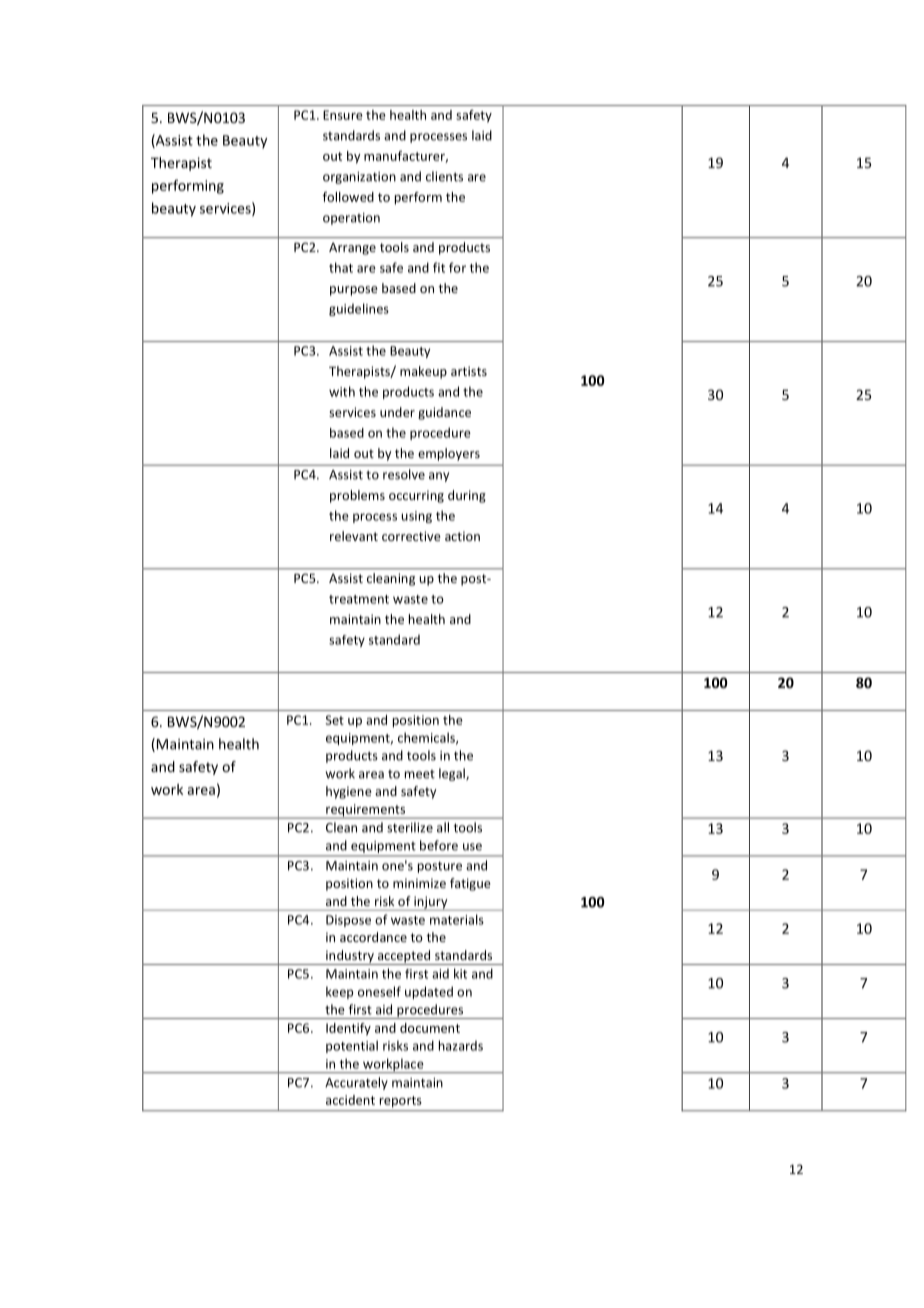 This image has width=924, height=1308. I want to click on corrective, so click(411, 536).
